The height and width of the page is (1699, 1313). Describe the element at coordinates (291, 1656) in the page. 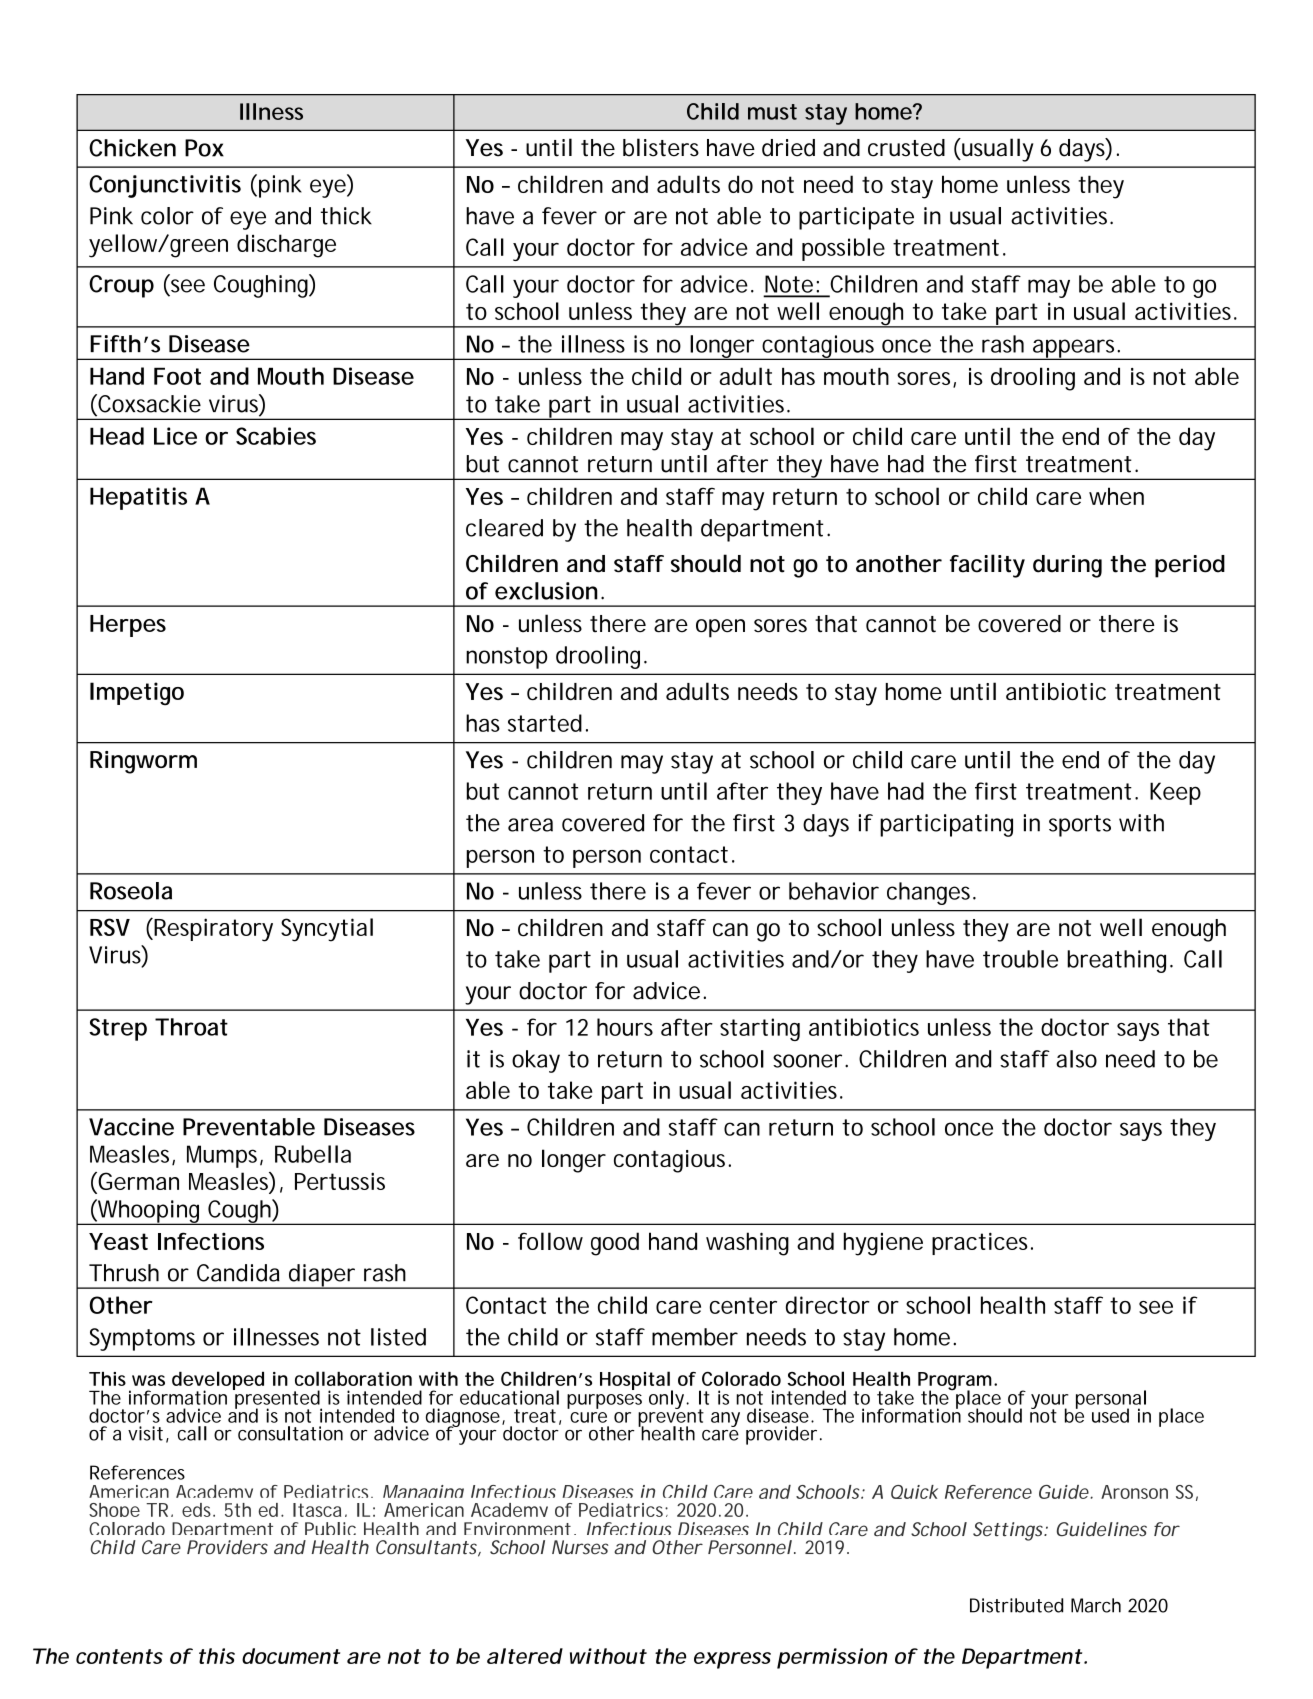

I see `document` at that location.
